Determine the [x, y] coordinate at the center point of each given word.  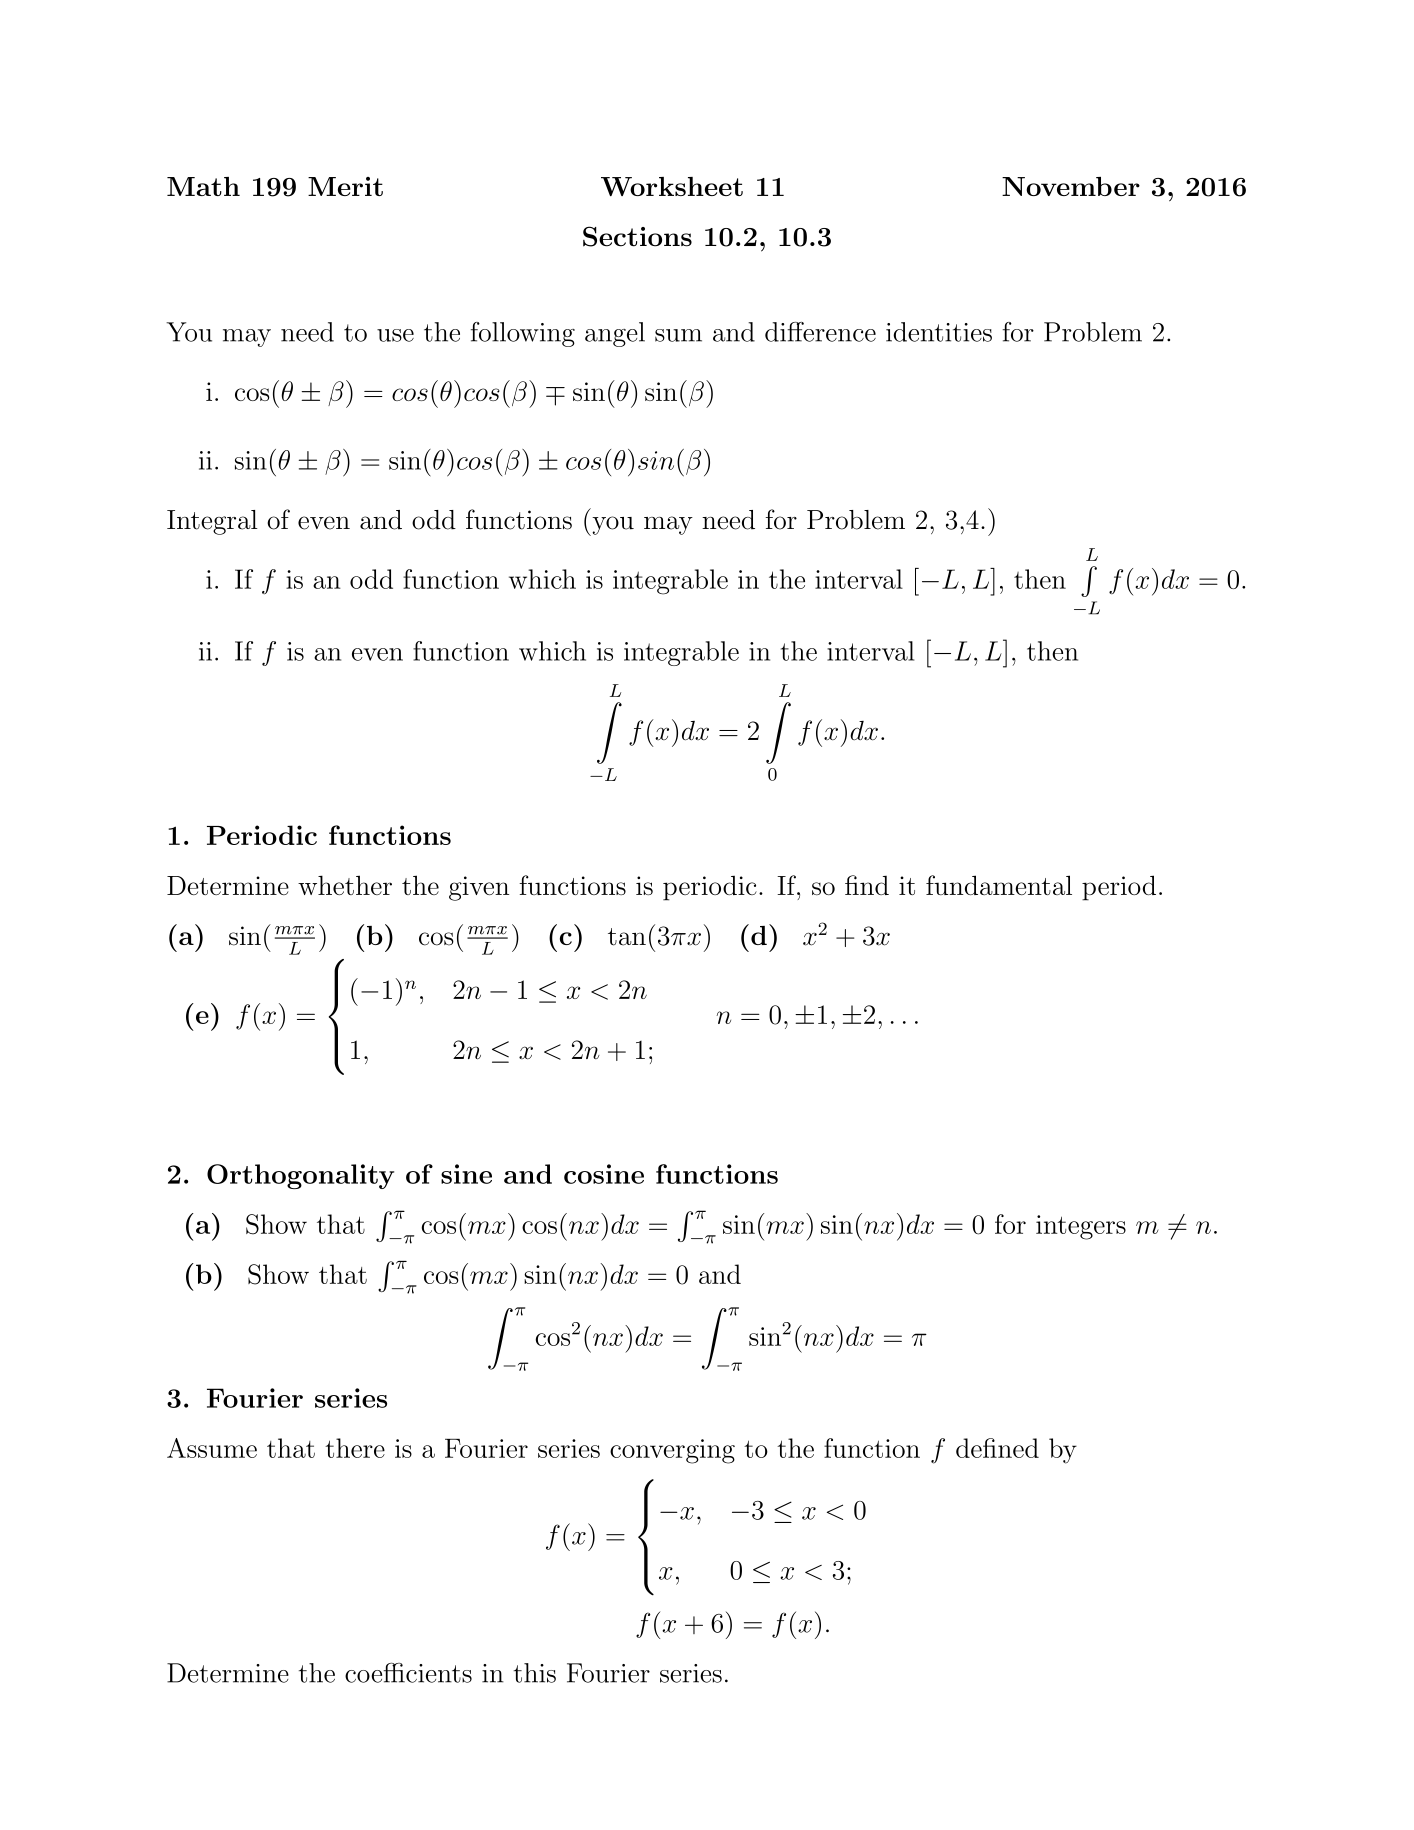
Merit [345, 186]
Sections [637, 236]
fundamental [999, 885]
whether [345, 885]
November [1071, 186]
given [479, 888]
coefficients [408, 1673]
